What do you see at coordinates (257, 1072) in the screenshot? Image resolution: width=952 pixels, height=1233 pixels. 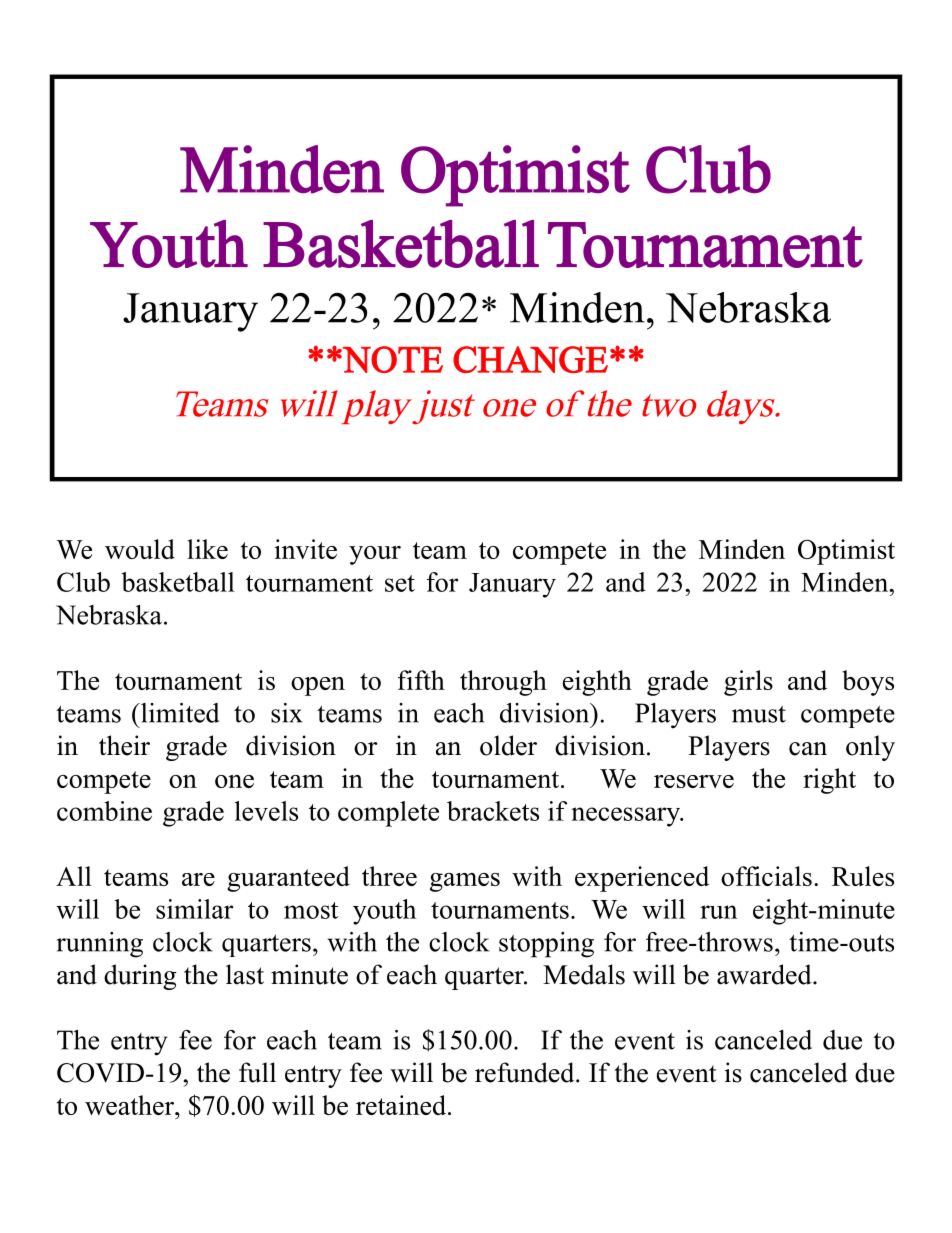 I see `full` at bounding box center [257, 1072].
